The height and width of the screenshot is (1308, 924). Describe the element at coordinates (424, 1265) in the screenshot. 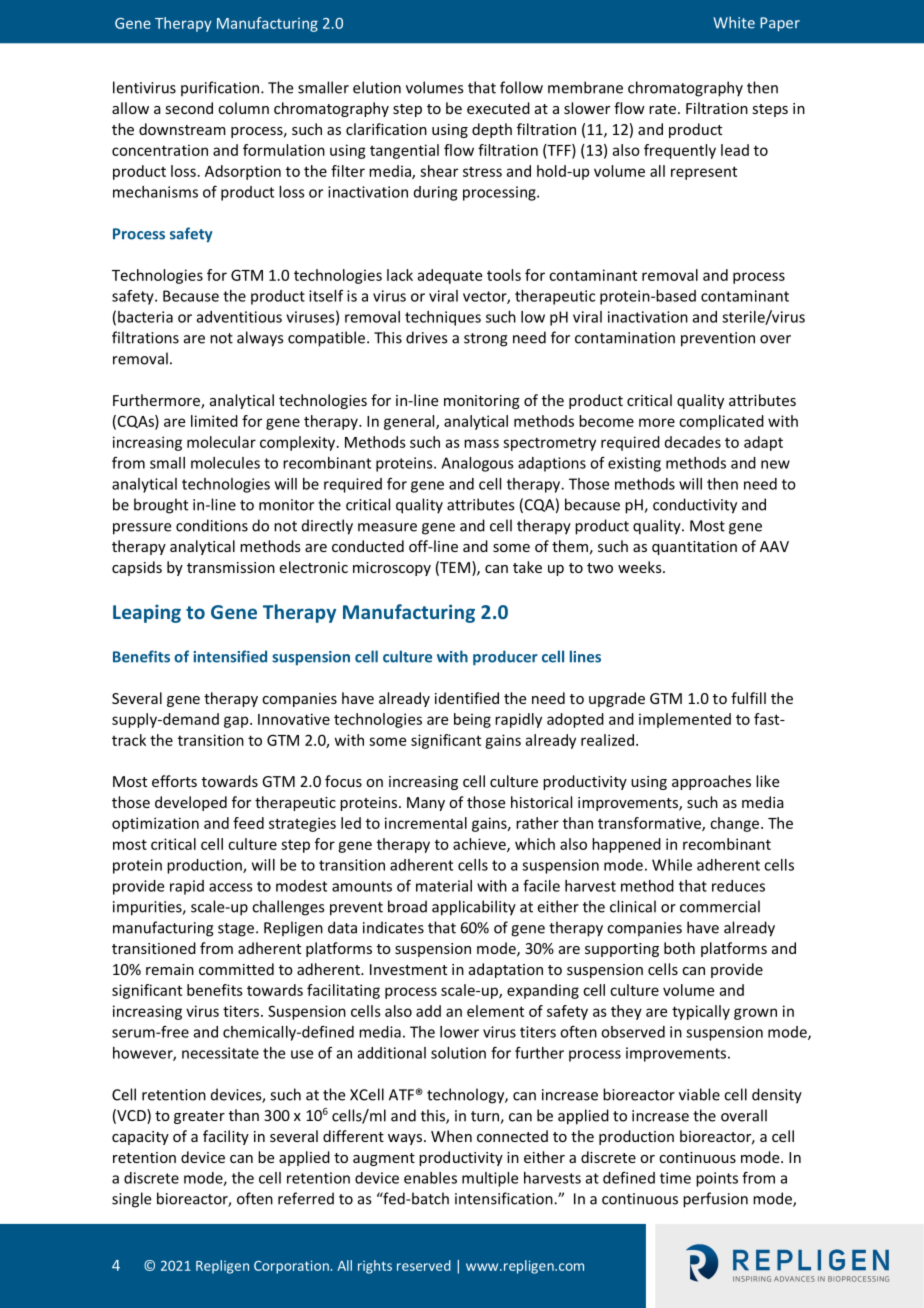

I see `reserved` at that location.
